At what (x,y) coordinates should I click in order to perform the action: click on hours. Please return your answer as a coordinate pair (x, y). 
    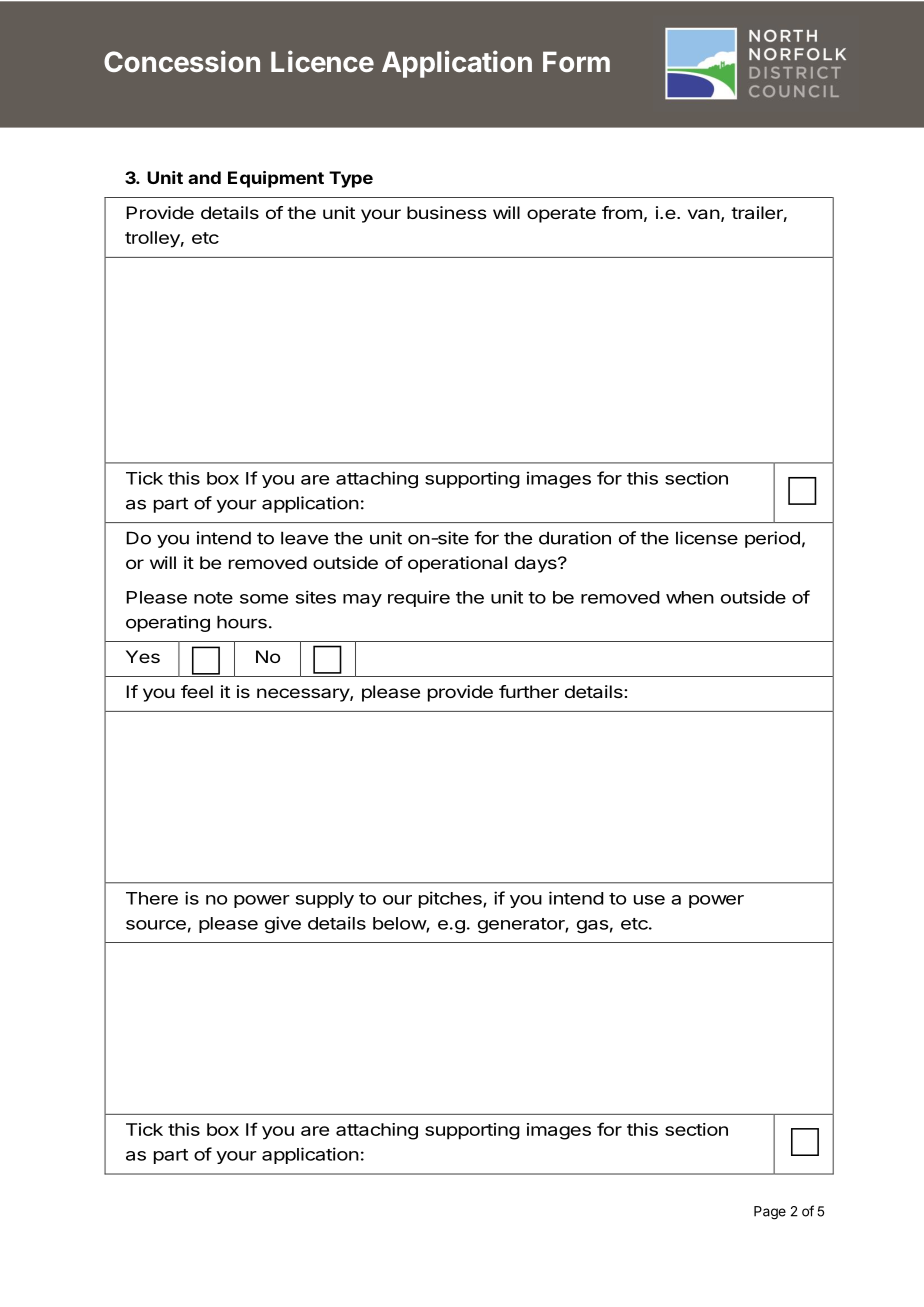
    Looking at the image, I should click on (242, 622).
